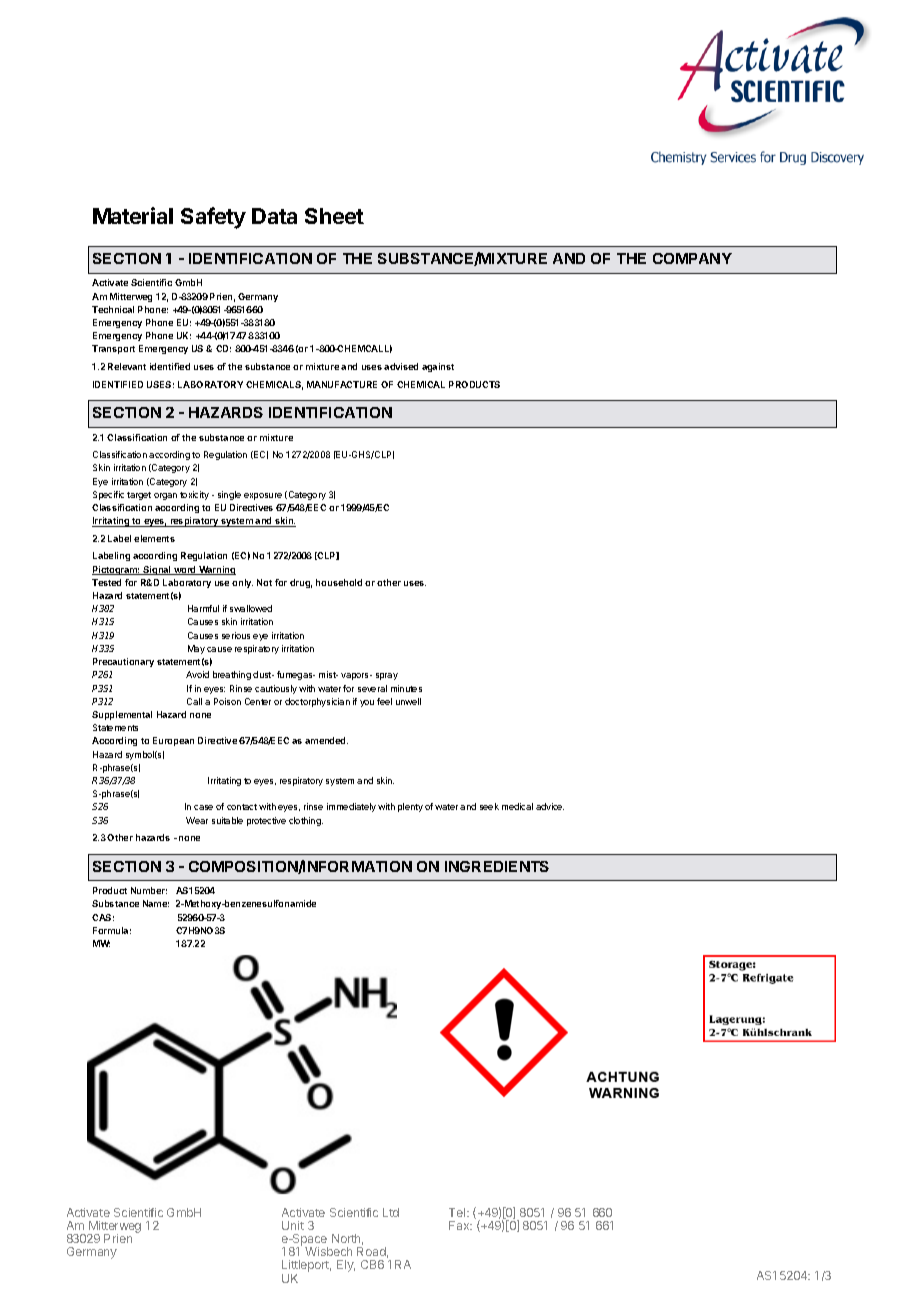 This image has width=924, height=1308. I want to click on Unit, so click(293, 1225).
